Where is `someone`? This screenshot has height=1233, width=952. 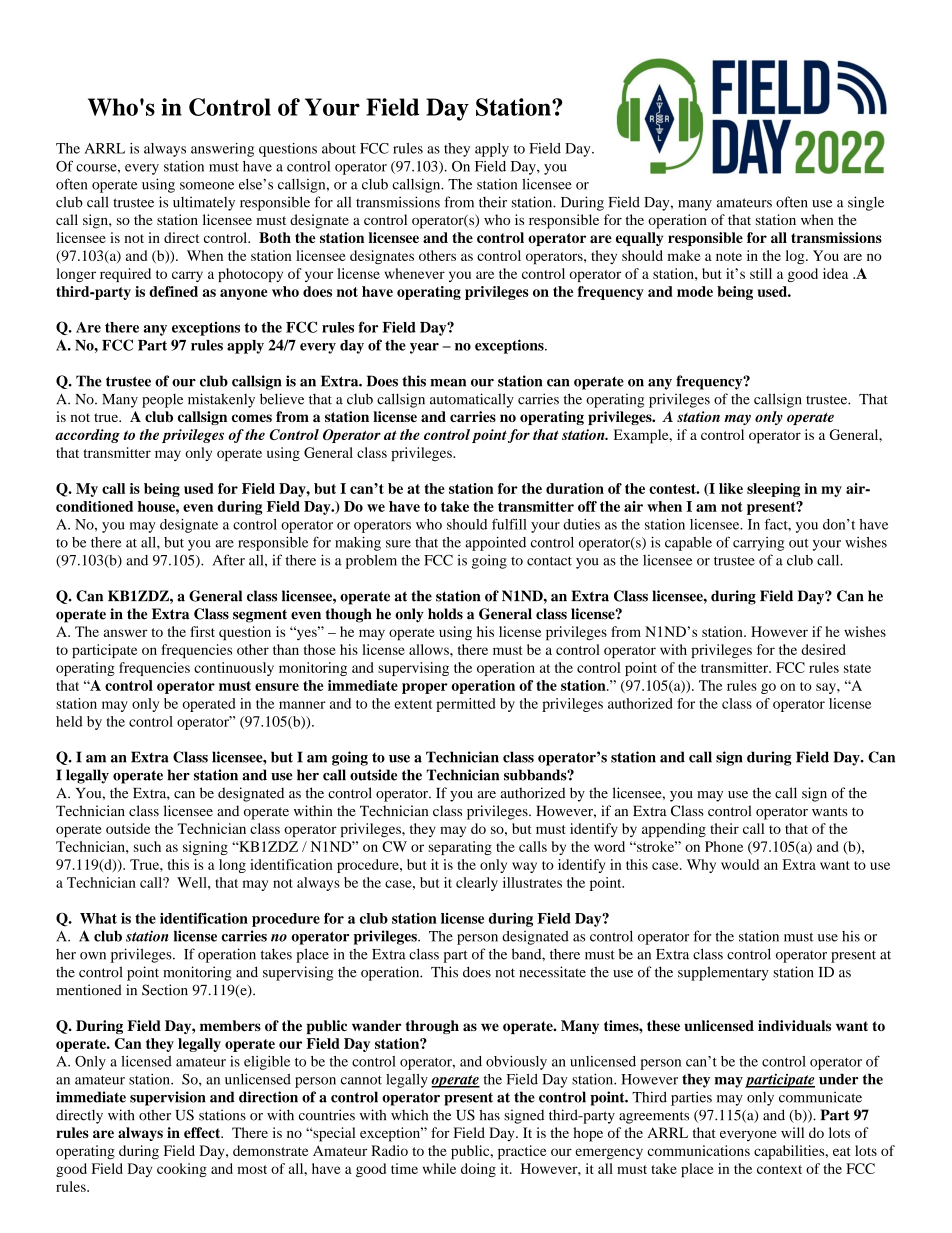
someone is located at coordinates (207, 186).
